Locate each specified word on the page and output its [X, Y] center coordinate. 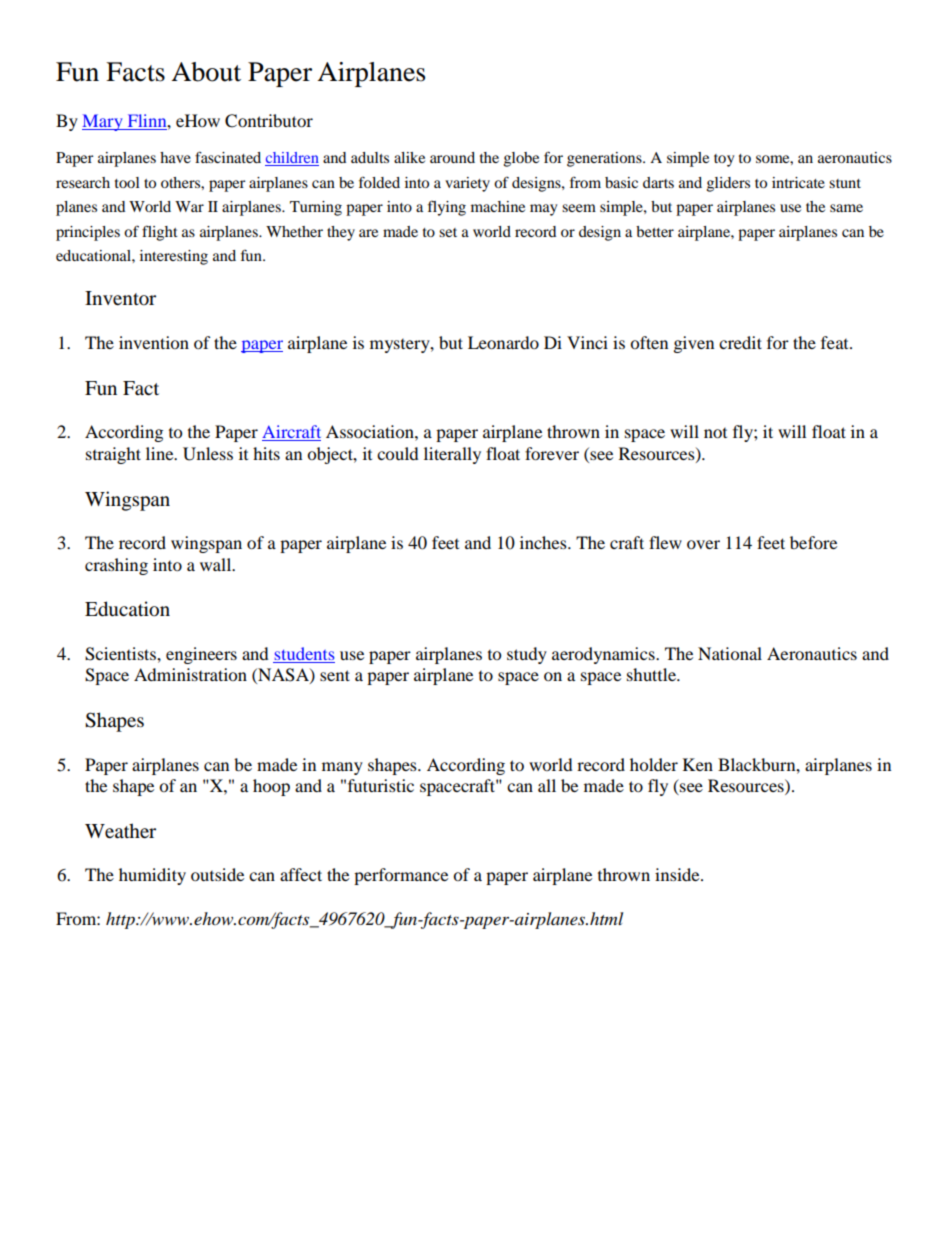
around [452, 157]
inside [678, 874]
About [206, 72]
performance [401, 876]
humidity [152, 876]
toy [724, 160]
